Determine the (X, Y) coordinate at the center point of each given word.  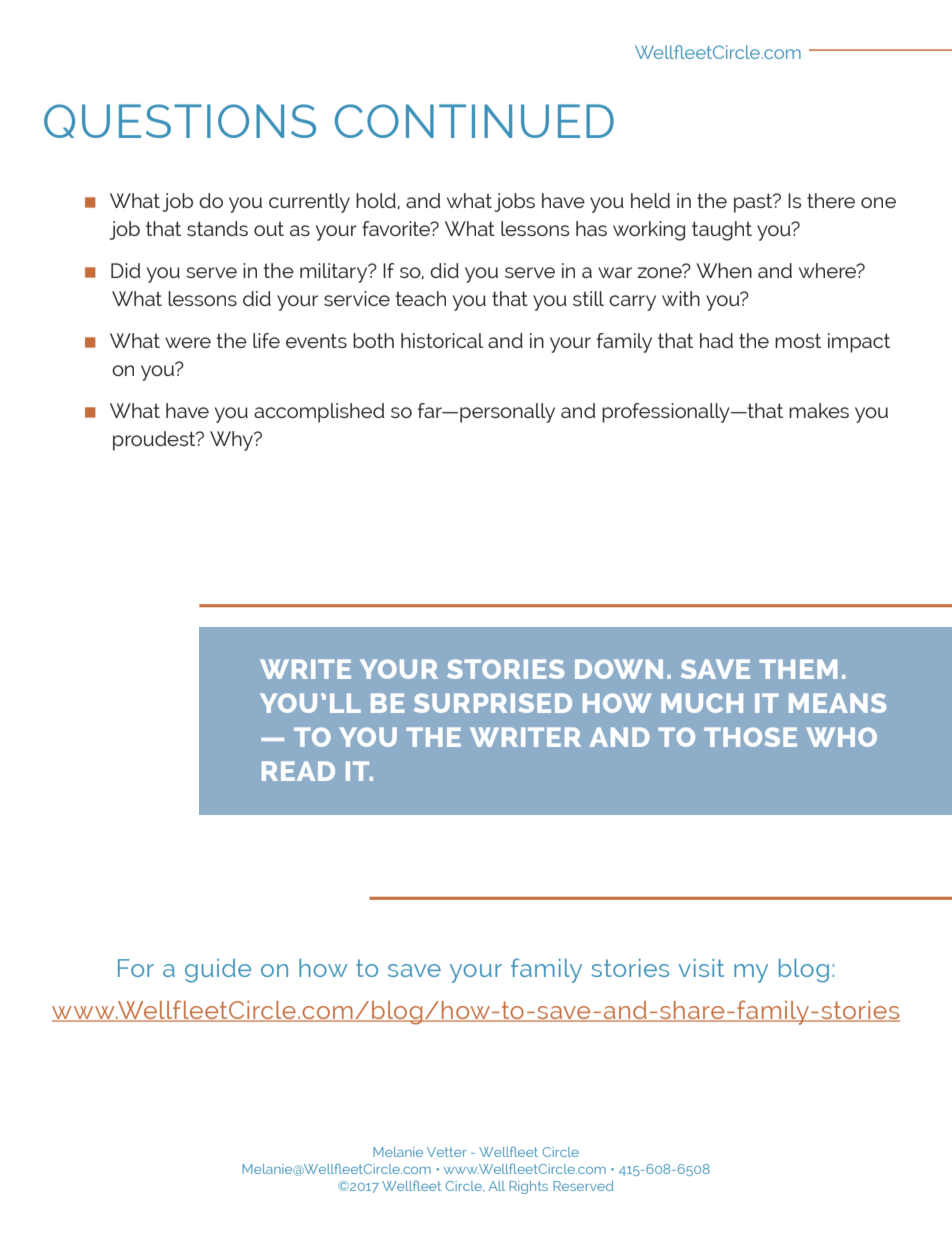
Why (232, 441)
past (754, 203)
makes (819, 410)
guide (218, 971)
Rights (528, 1187)
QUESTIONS (180, 121)
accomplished (319, 413)
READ (298, 771)
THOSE (750, 737)
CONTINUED (474, 121)
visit (701, 968)
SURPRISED (493, 703)
